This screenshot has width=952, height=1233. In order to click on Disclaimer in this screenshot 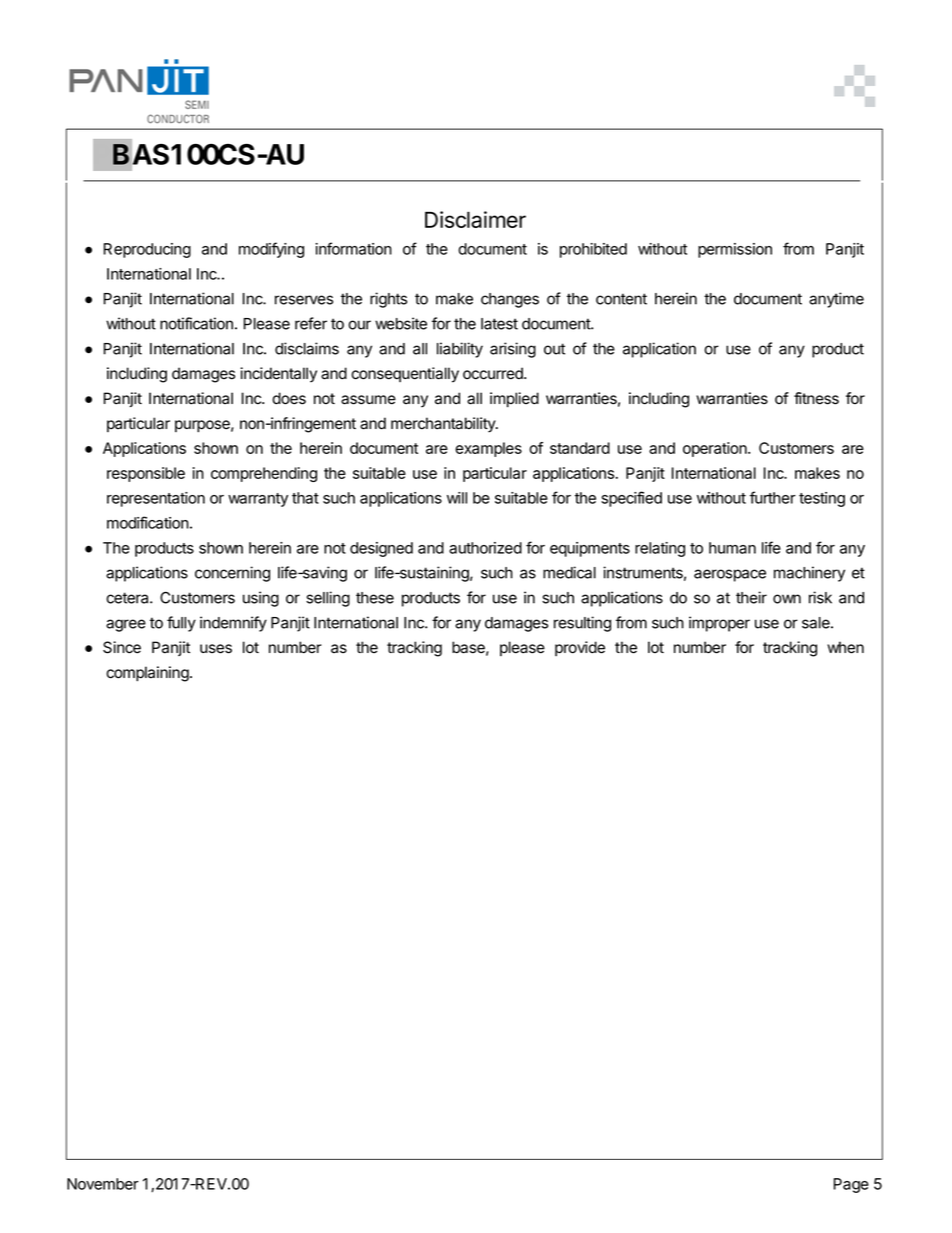, I will do `click(475, 219)`.
